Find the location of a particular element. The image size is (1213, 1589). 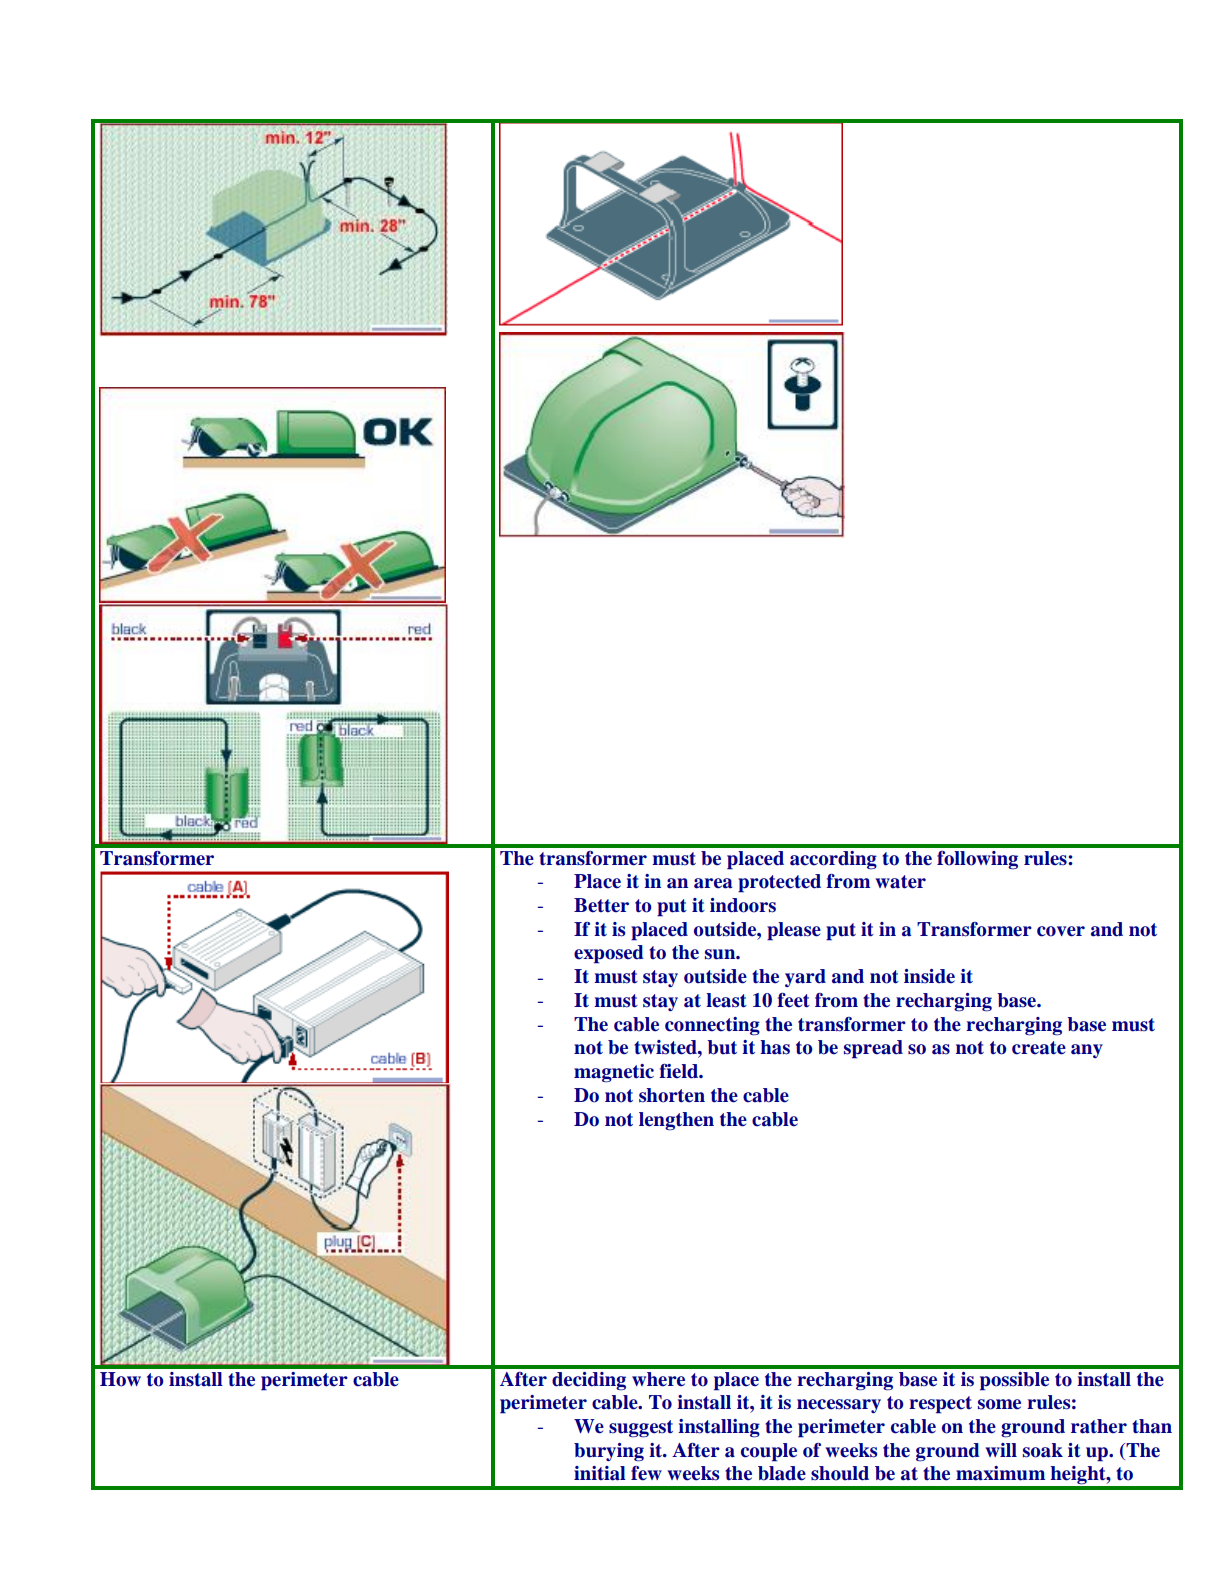

some is located at coordinates (999, 1404).
